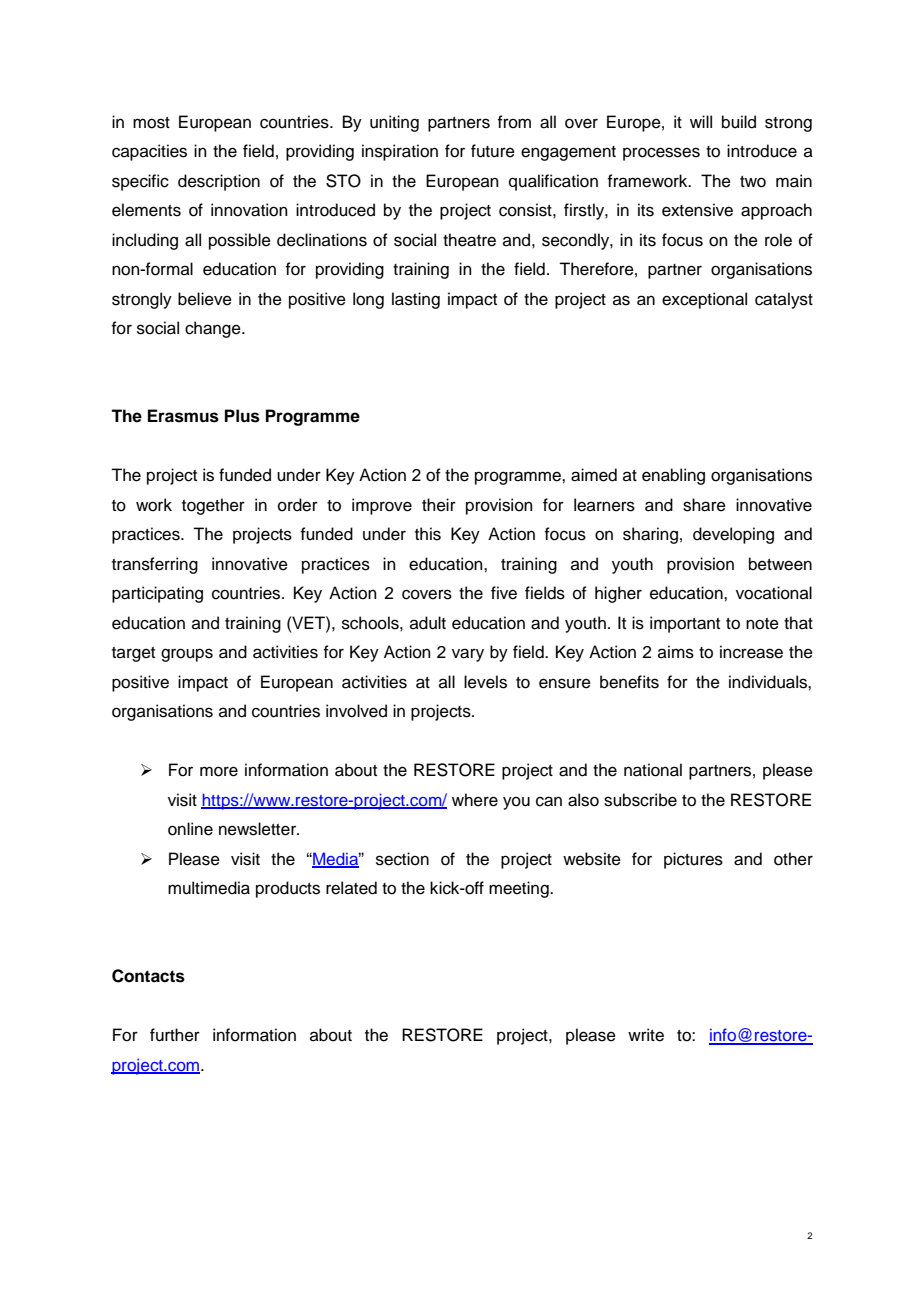 This screenshot has width=924, height=1308. What do you see at coordinates (769, 682) in the screenshot?
I see `individuals` at bounding box center [769, 682].
